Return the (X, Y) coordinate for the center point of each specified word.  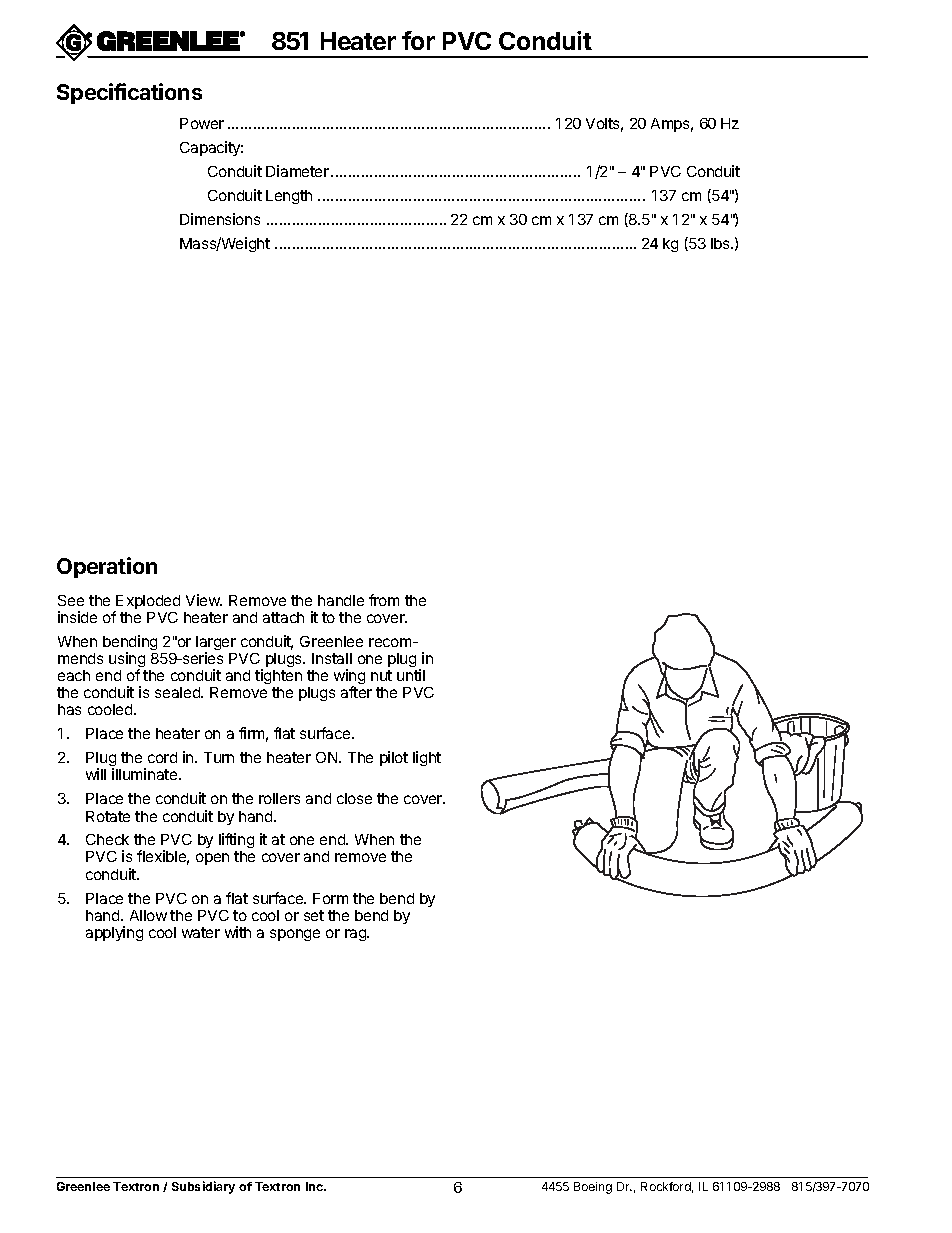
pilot (394, 758)
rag (356, 935)
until (411, 675)
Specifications (129, 93)
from (384, 600)
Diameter (297, 171)
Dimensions (220, 219)
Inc (316, 1186)
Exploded (147, 603)
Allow (148, 915)
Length (289, 197)
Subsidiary (203, 1187)
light (427, 758)
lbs (721, 243)
